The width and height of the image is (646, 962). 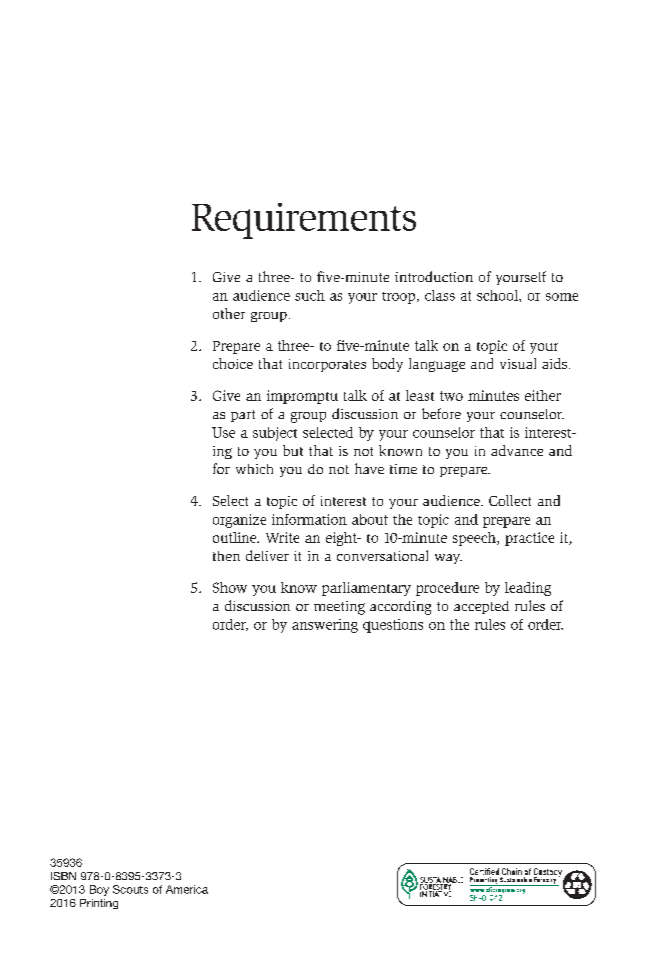 I want to click on answering, so click(x=325, y=626).
